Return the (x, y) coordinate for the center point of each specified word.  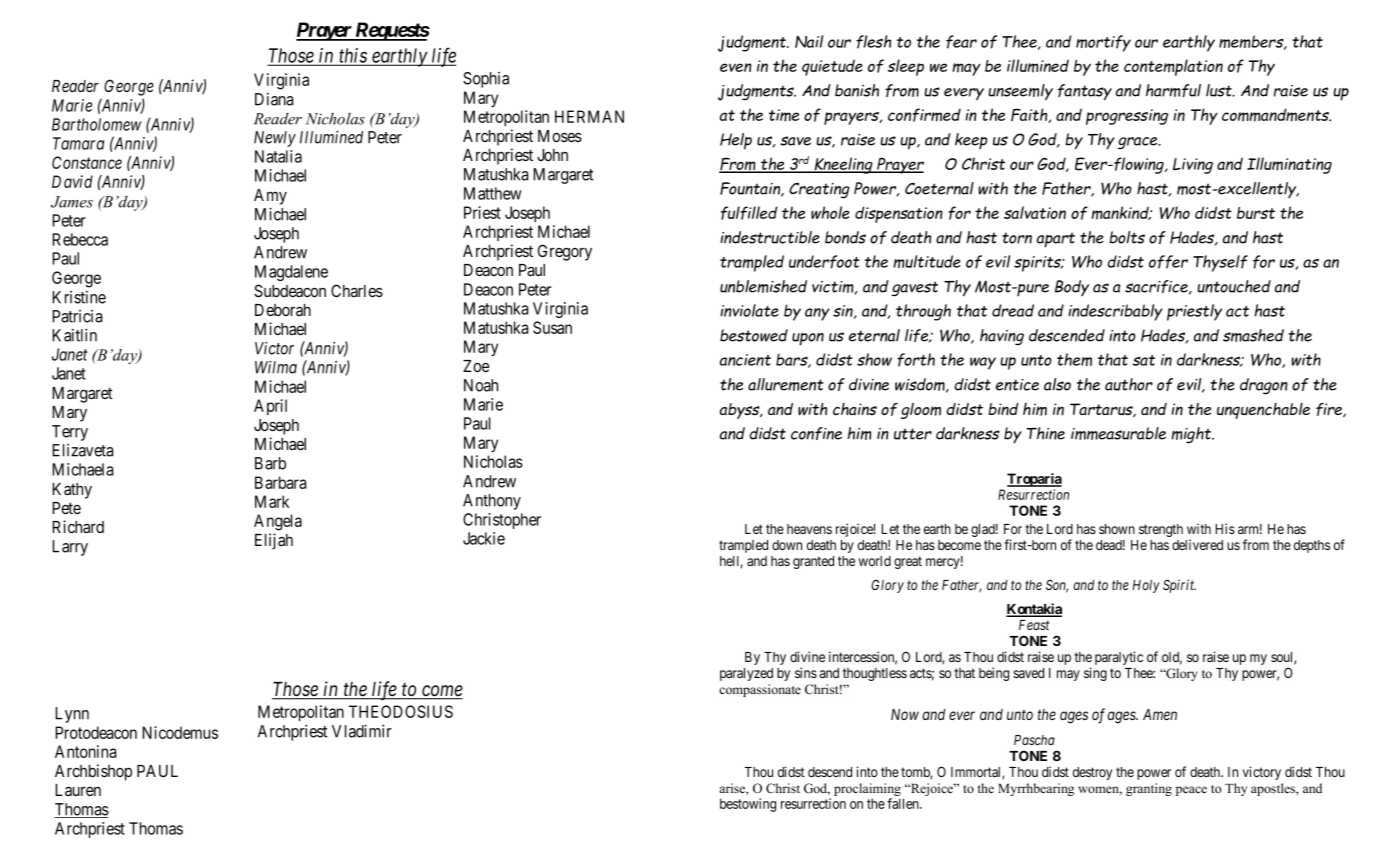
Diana (274, 99)
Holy (1146, 586)
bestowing (748, 805)
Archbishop (93, 772)
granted (813, 562)
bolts (1127, 237)
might (1192, 435)
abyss (741, 411)
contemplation (1173, 67)
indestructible (770, 237)
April (270, 407)
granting (1149, 789)
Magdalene (291, 273)
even (736, 67)
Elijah (274, 541)
